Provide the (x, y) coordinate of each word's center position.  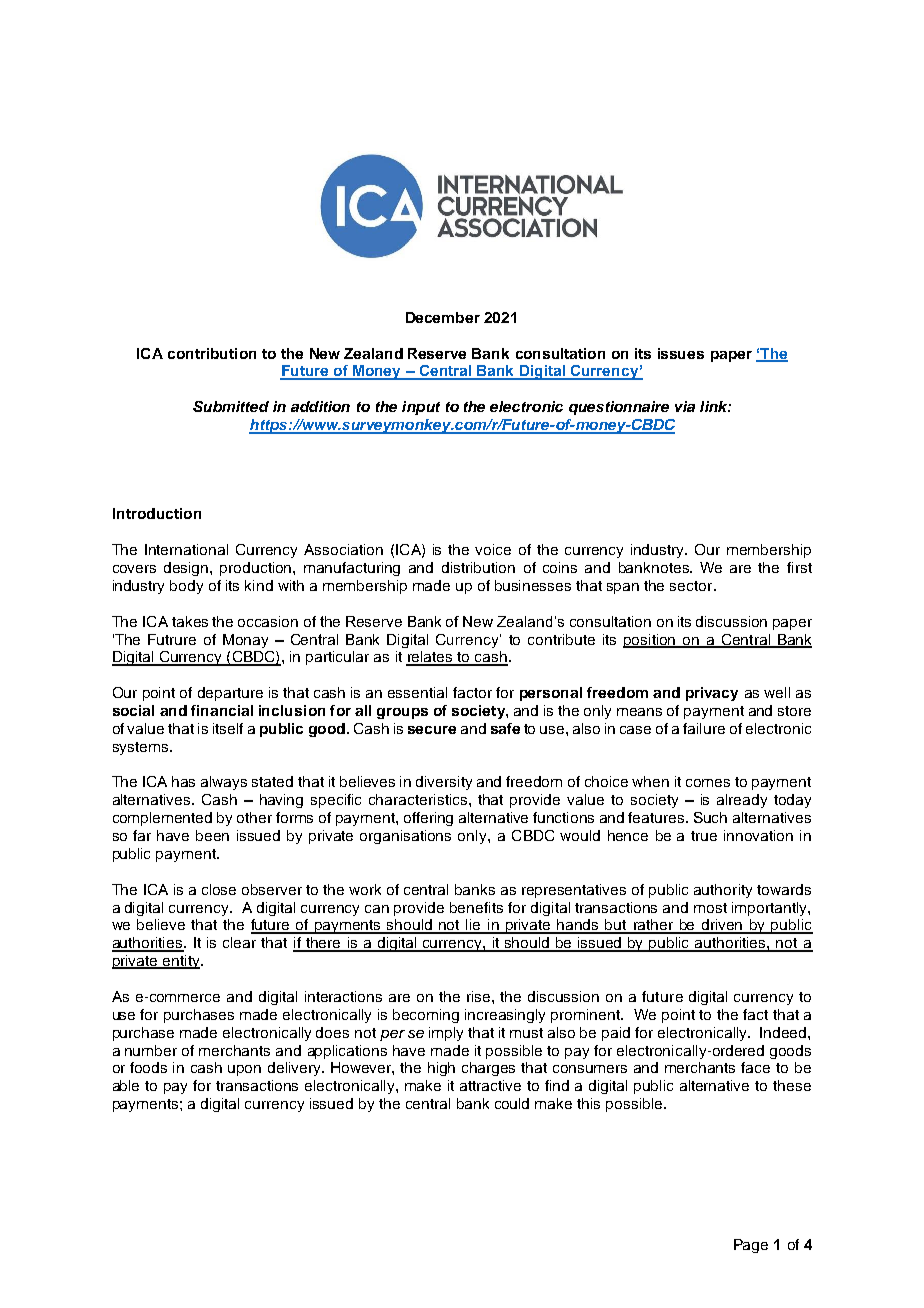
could (512, 1103)
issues (681, 353)
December (443, 317)
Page (751, 1246)
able (126, 1085)
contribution (212, 353)
